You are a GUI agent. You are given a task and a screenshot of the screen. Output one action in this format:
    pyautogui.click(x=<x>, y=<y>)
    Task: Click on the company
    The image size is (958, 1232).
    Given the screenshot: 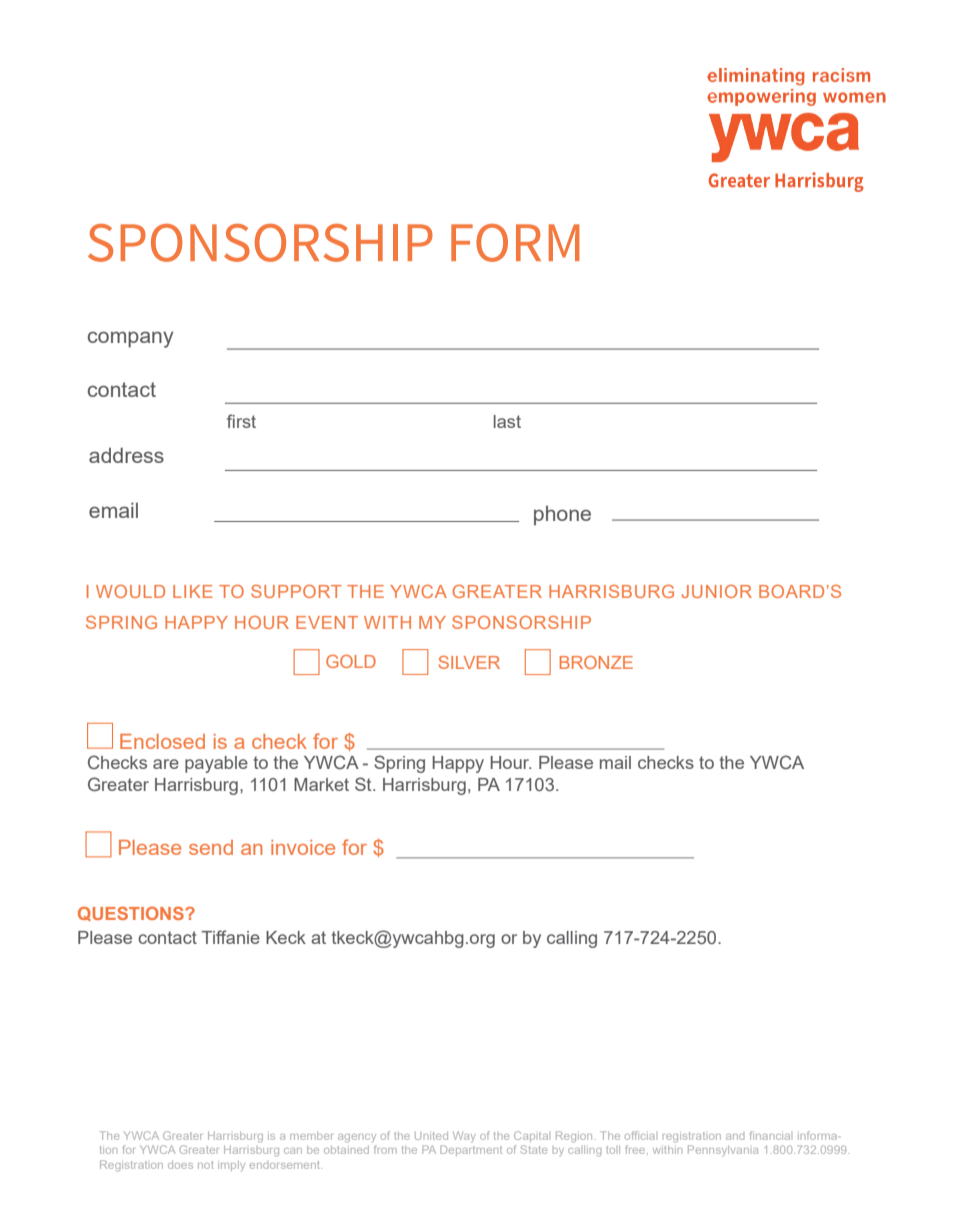 What is the action you would take?
    pyautogui.click(x=130, y=339)
